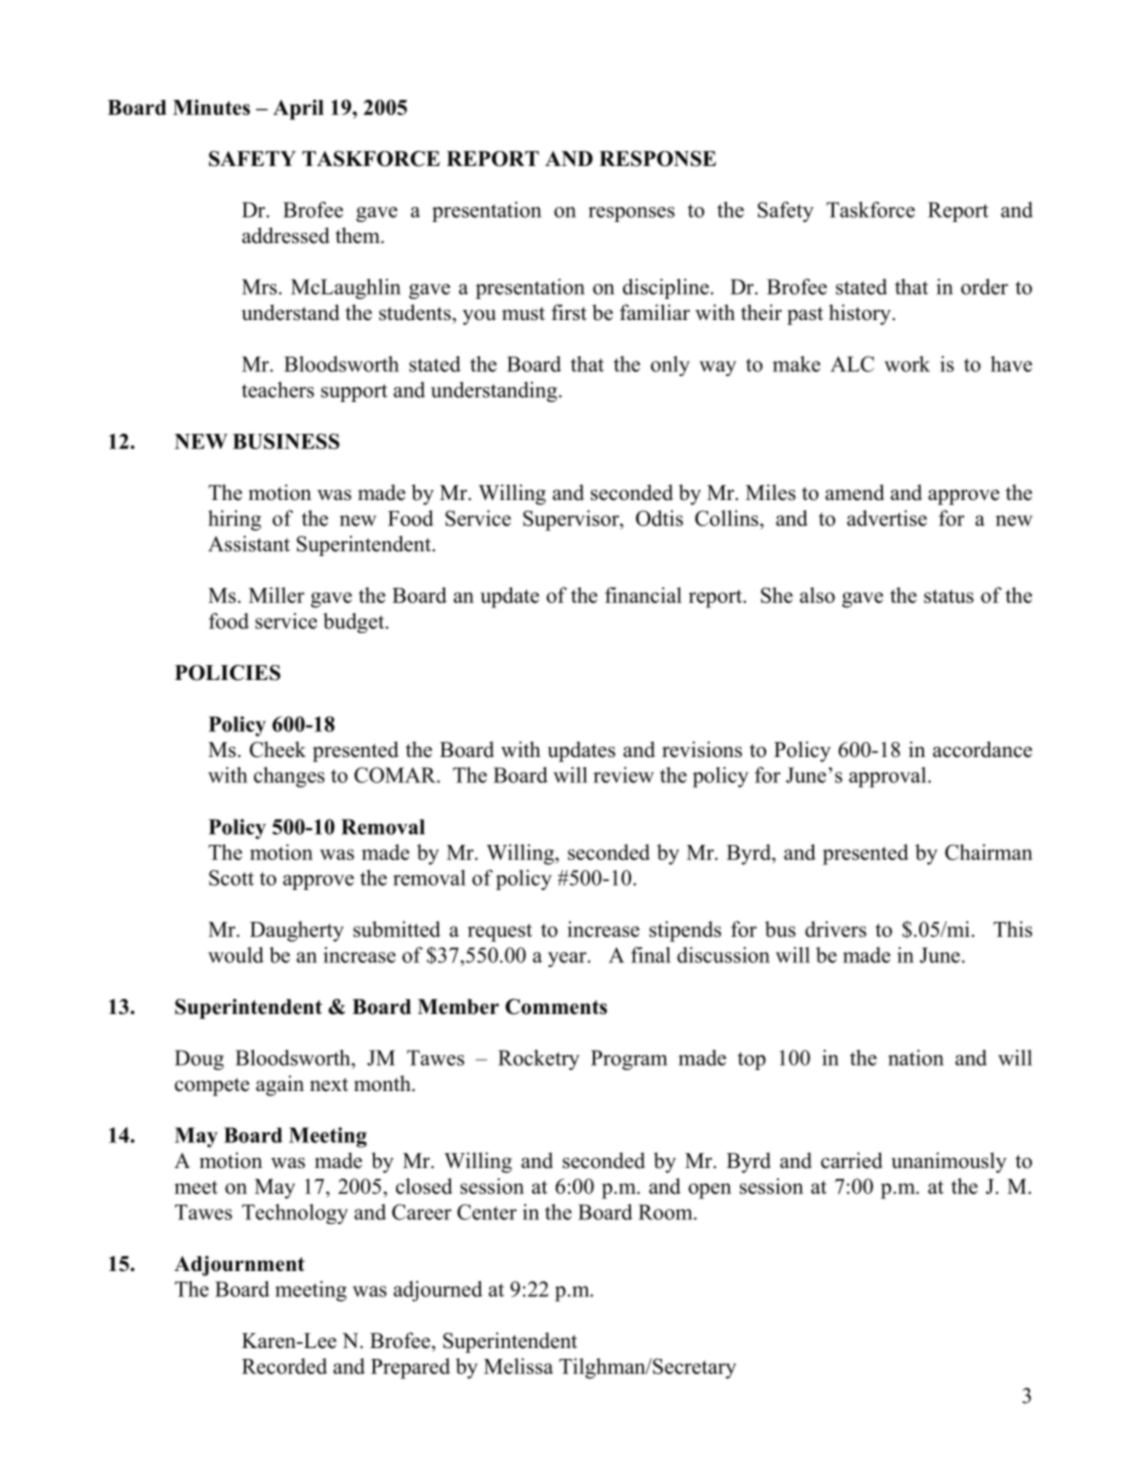 Image resolution: width=1140 pixels, height=1475 pixels. Describe the element at coordinates (889, 777) in the screenshot. I see `approval` at that location.
